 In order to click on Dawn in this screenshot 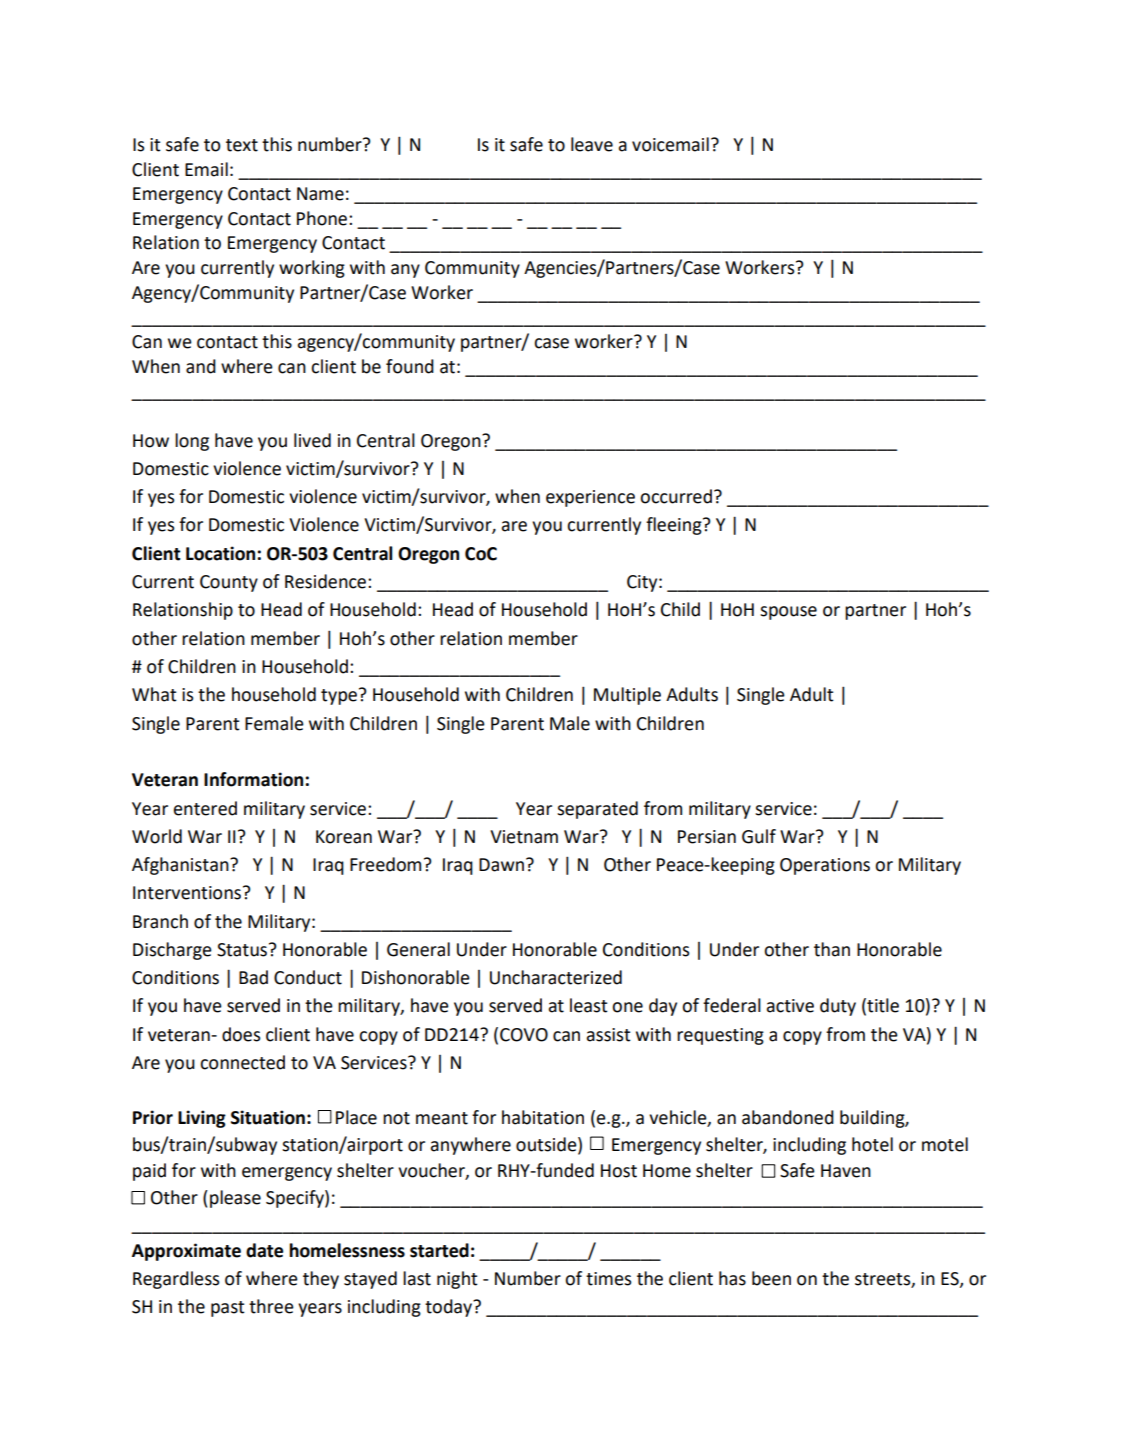, I will do `click(503, 865)`.
